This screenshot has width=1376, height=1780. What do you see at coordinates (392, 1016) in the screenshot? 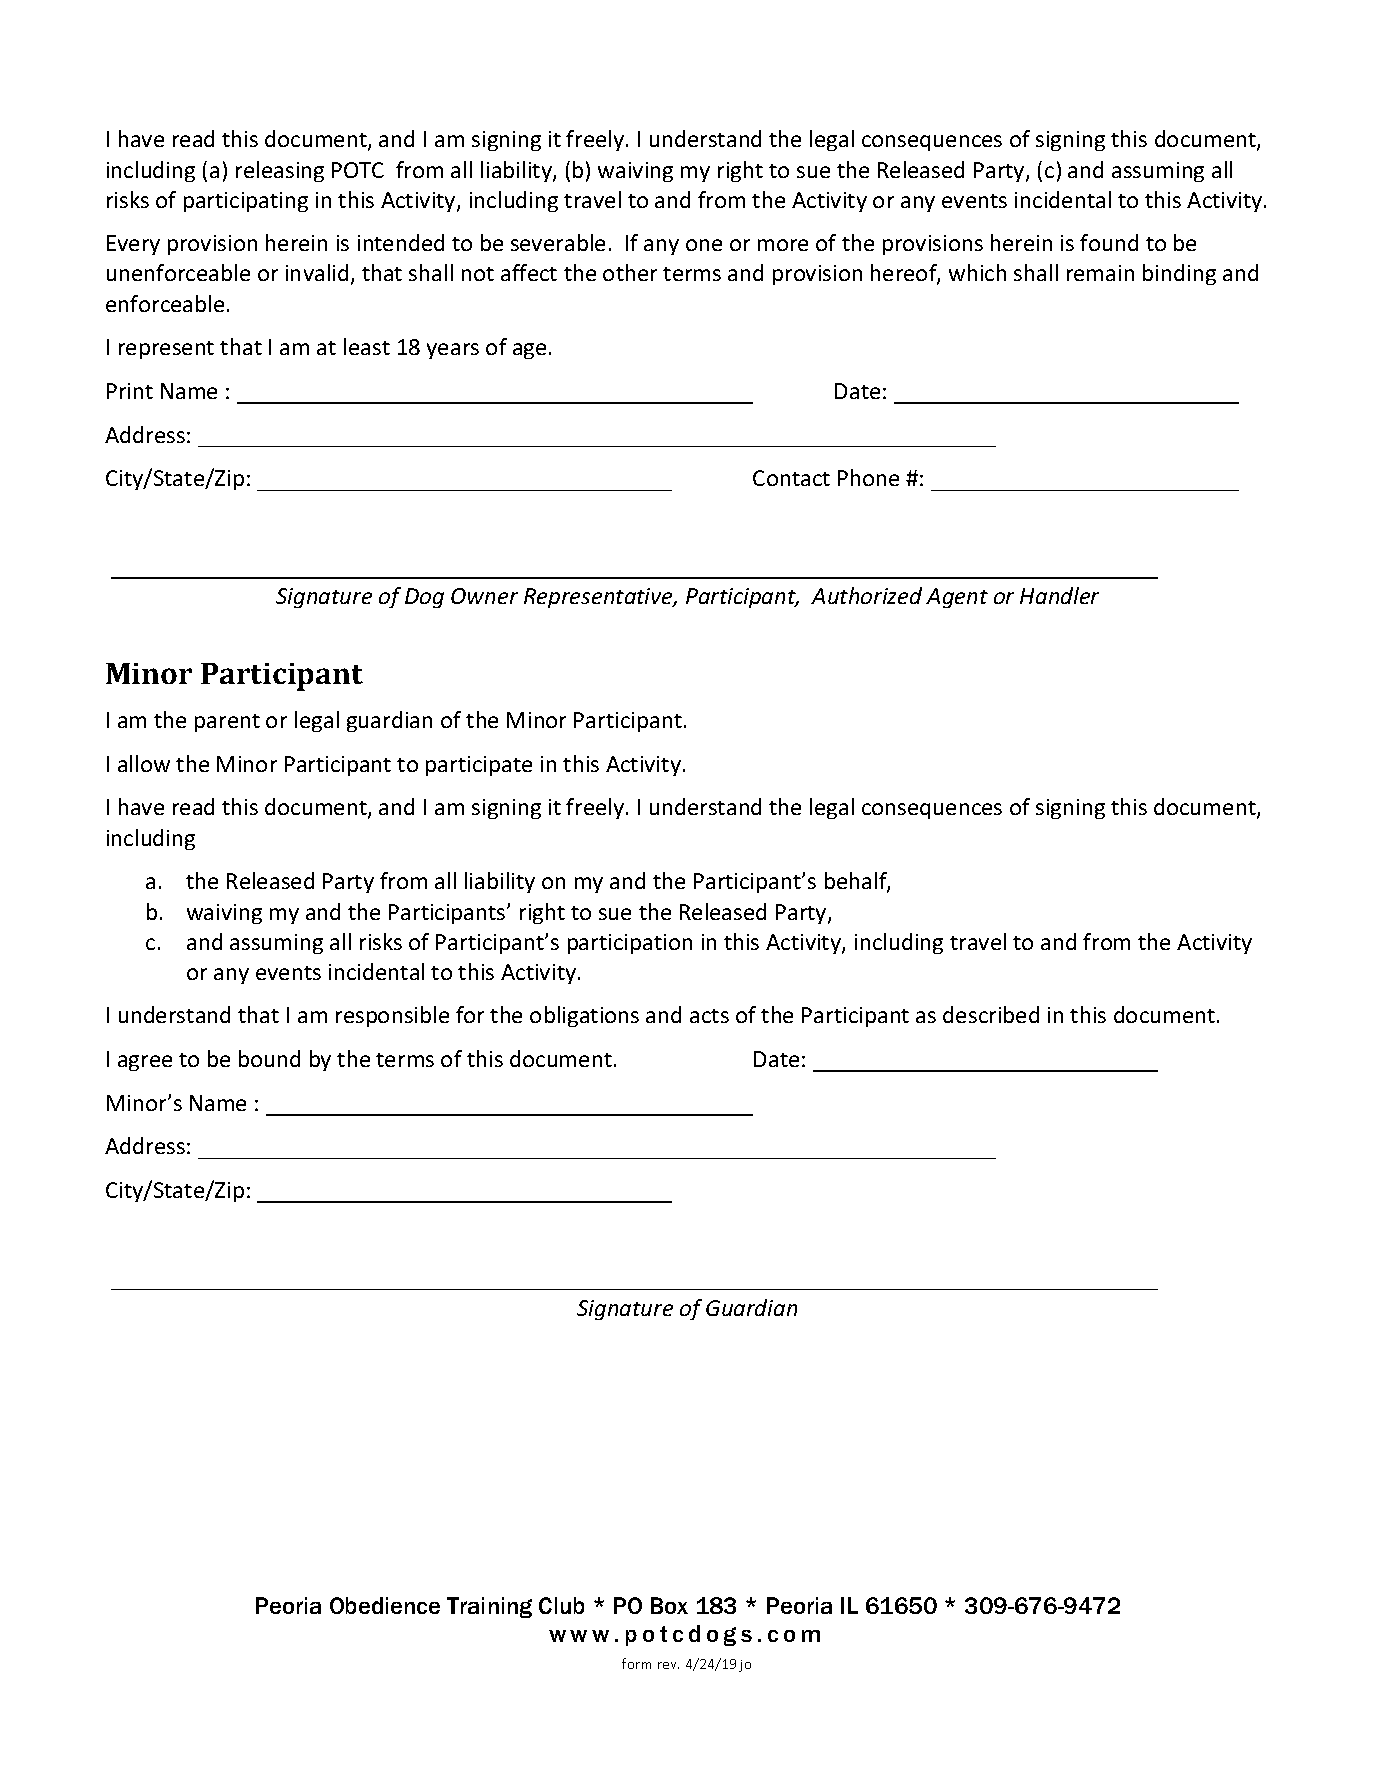
I see `responsible` at bounding box center [392, 1016].
